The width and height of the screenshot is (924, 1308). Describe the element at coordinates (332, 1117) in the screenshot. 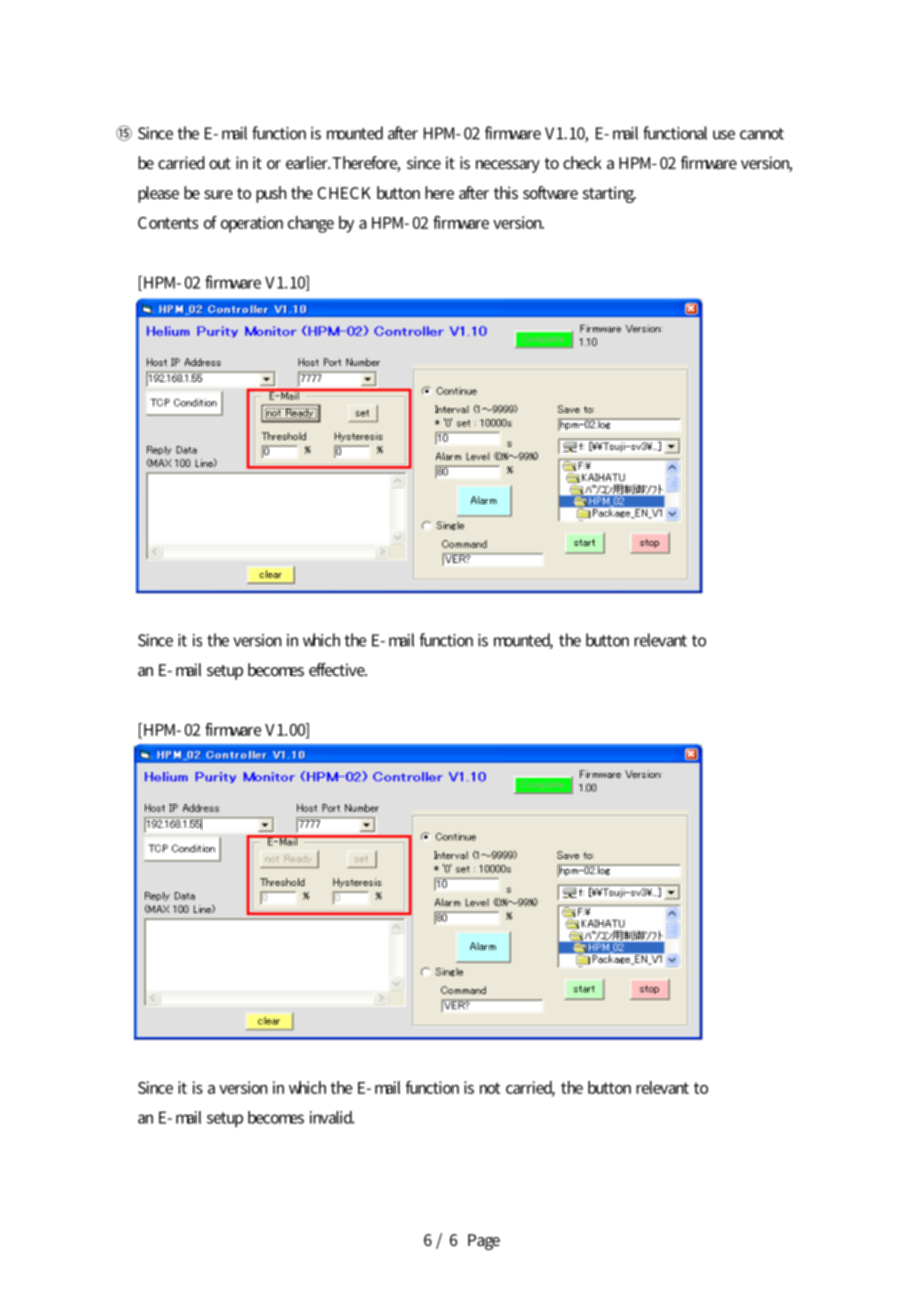

I see `invalid` at that location.
